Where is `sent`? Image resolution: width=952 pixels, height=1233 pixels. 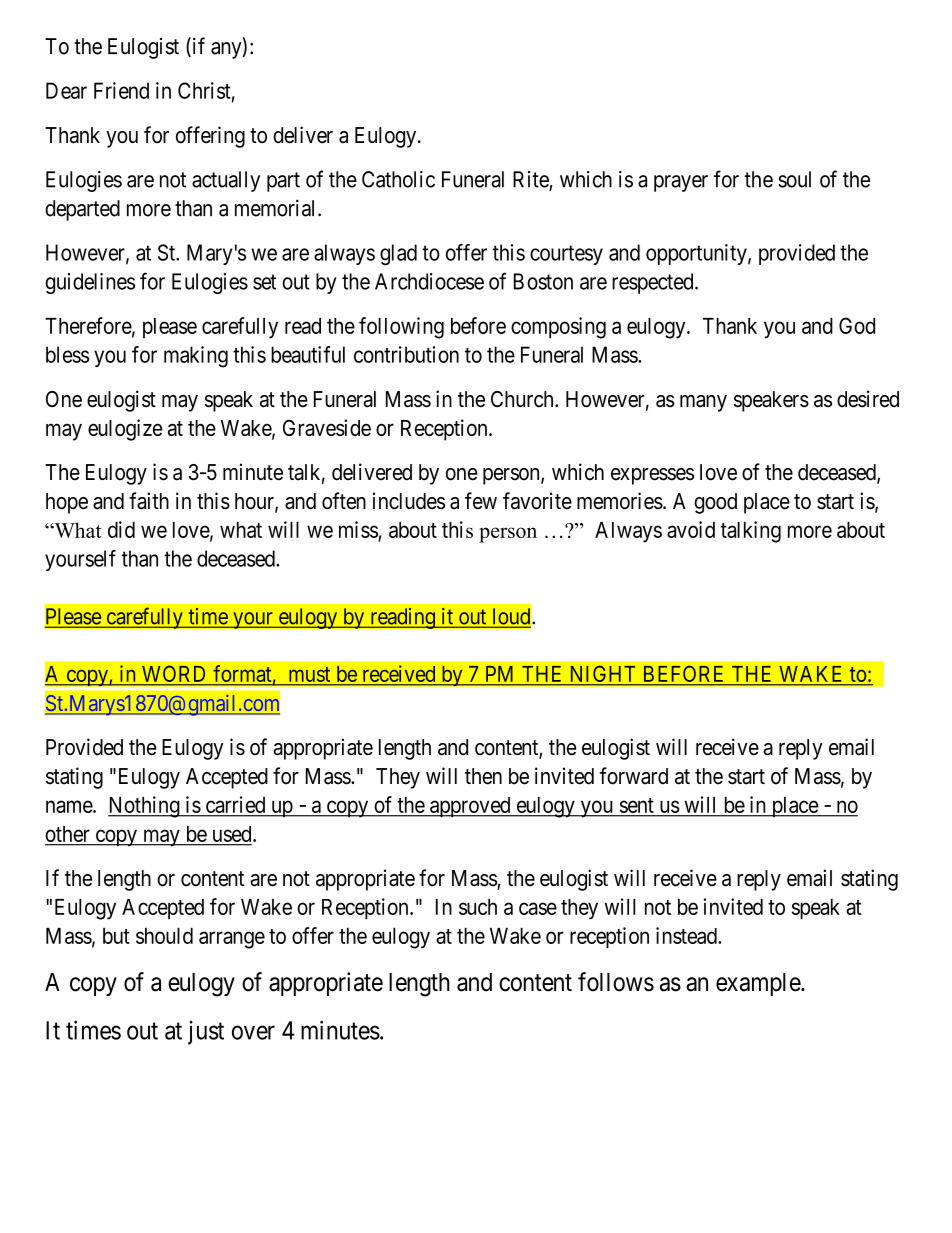
sent is located at coordinates (637, 805).
